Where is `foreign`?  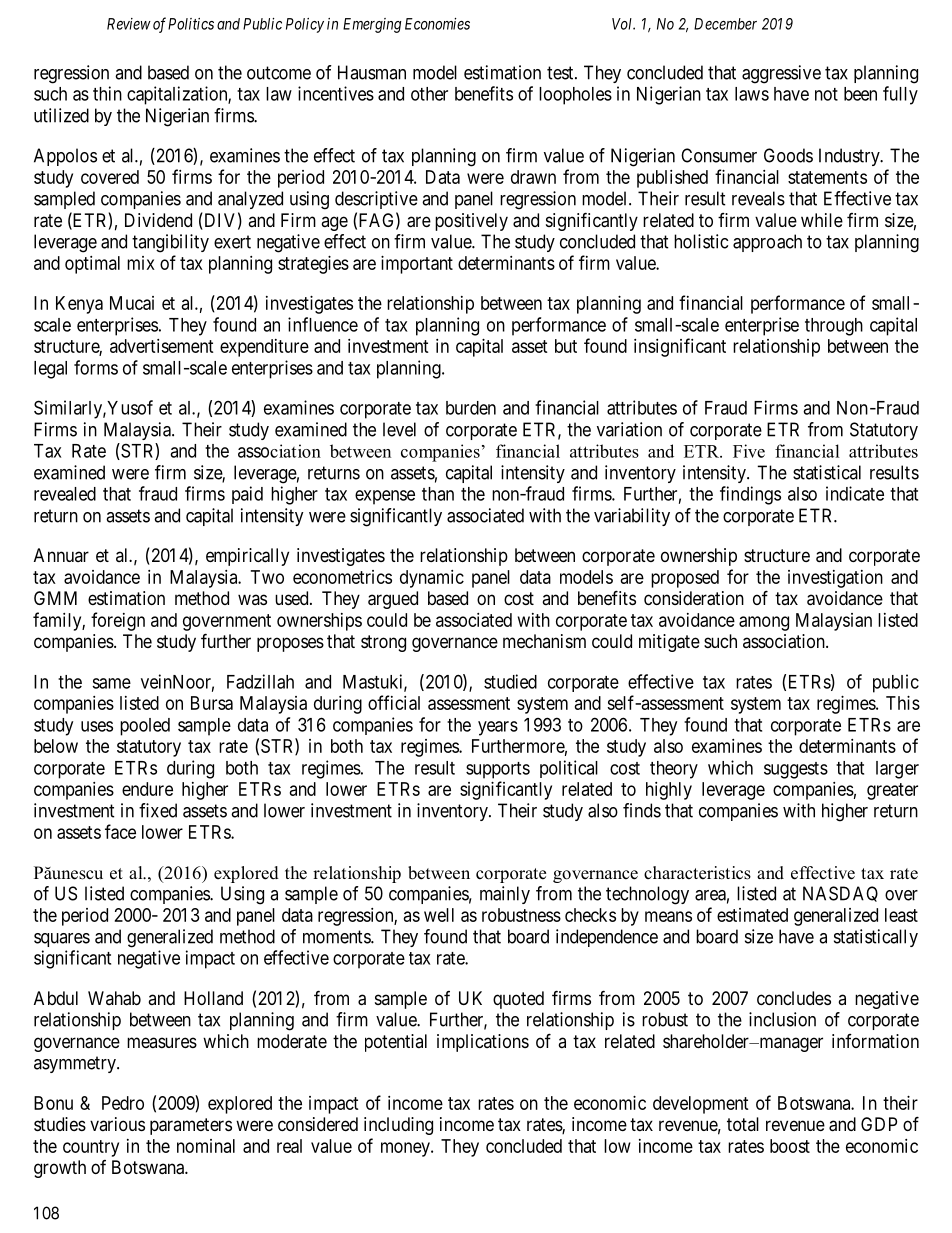 foreign is located at coordinates (118, 621).
